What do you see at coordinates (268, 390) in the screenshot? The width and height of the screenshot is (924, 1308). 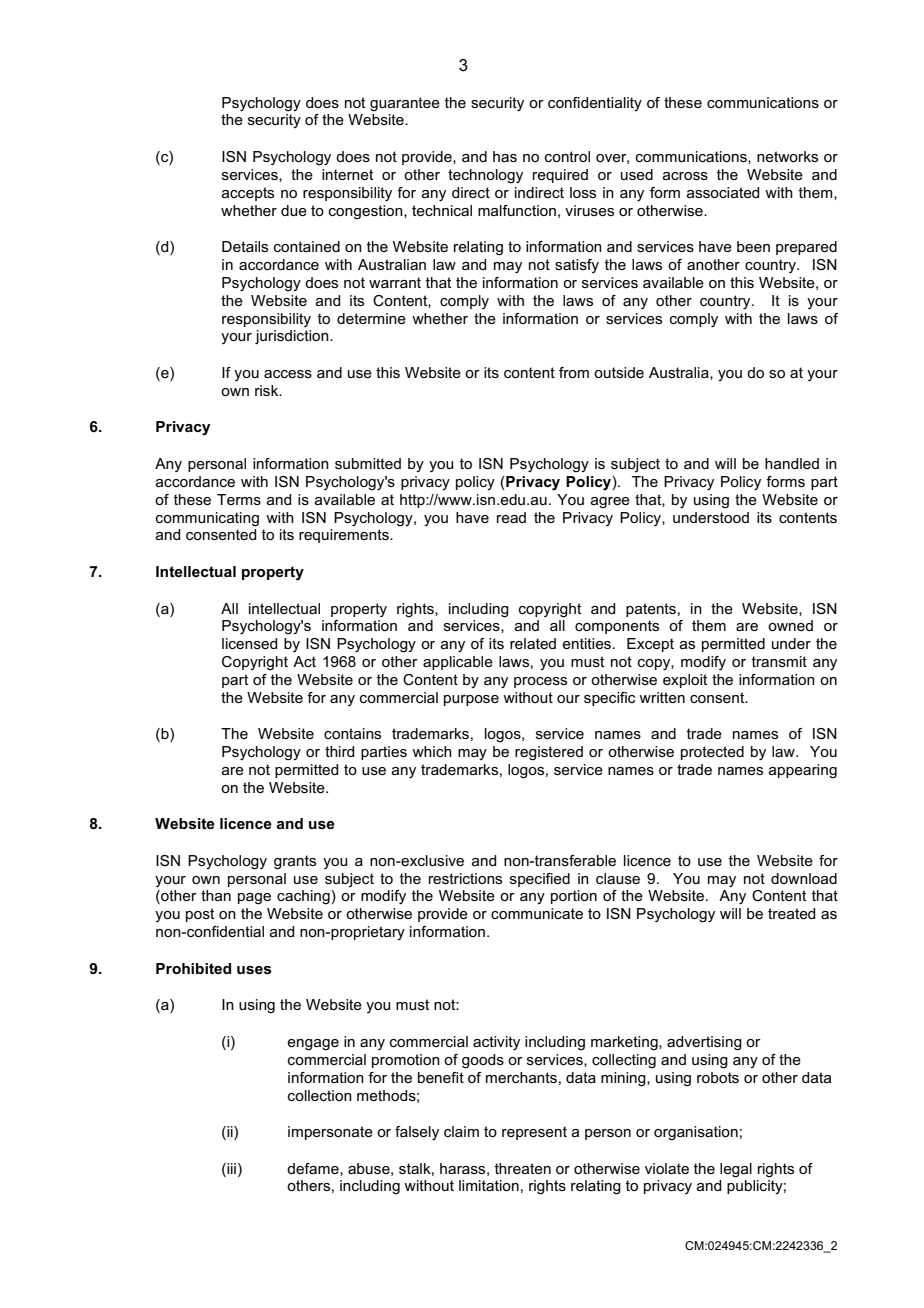 I see `risk` at bounding box center [268, 390].
